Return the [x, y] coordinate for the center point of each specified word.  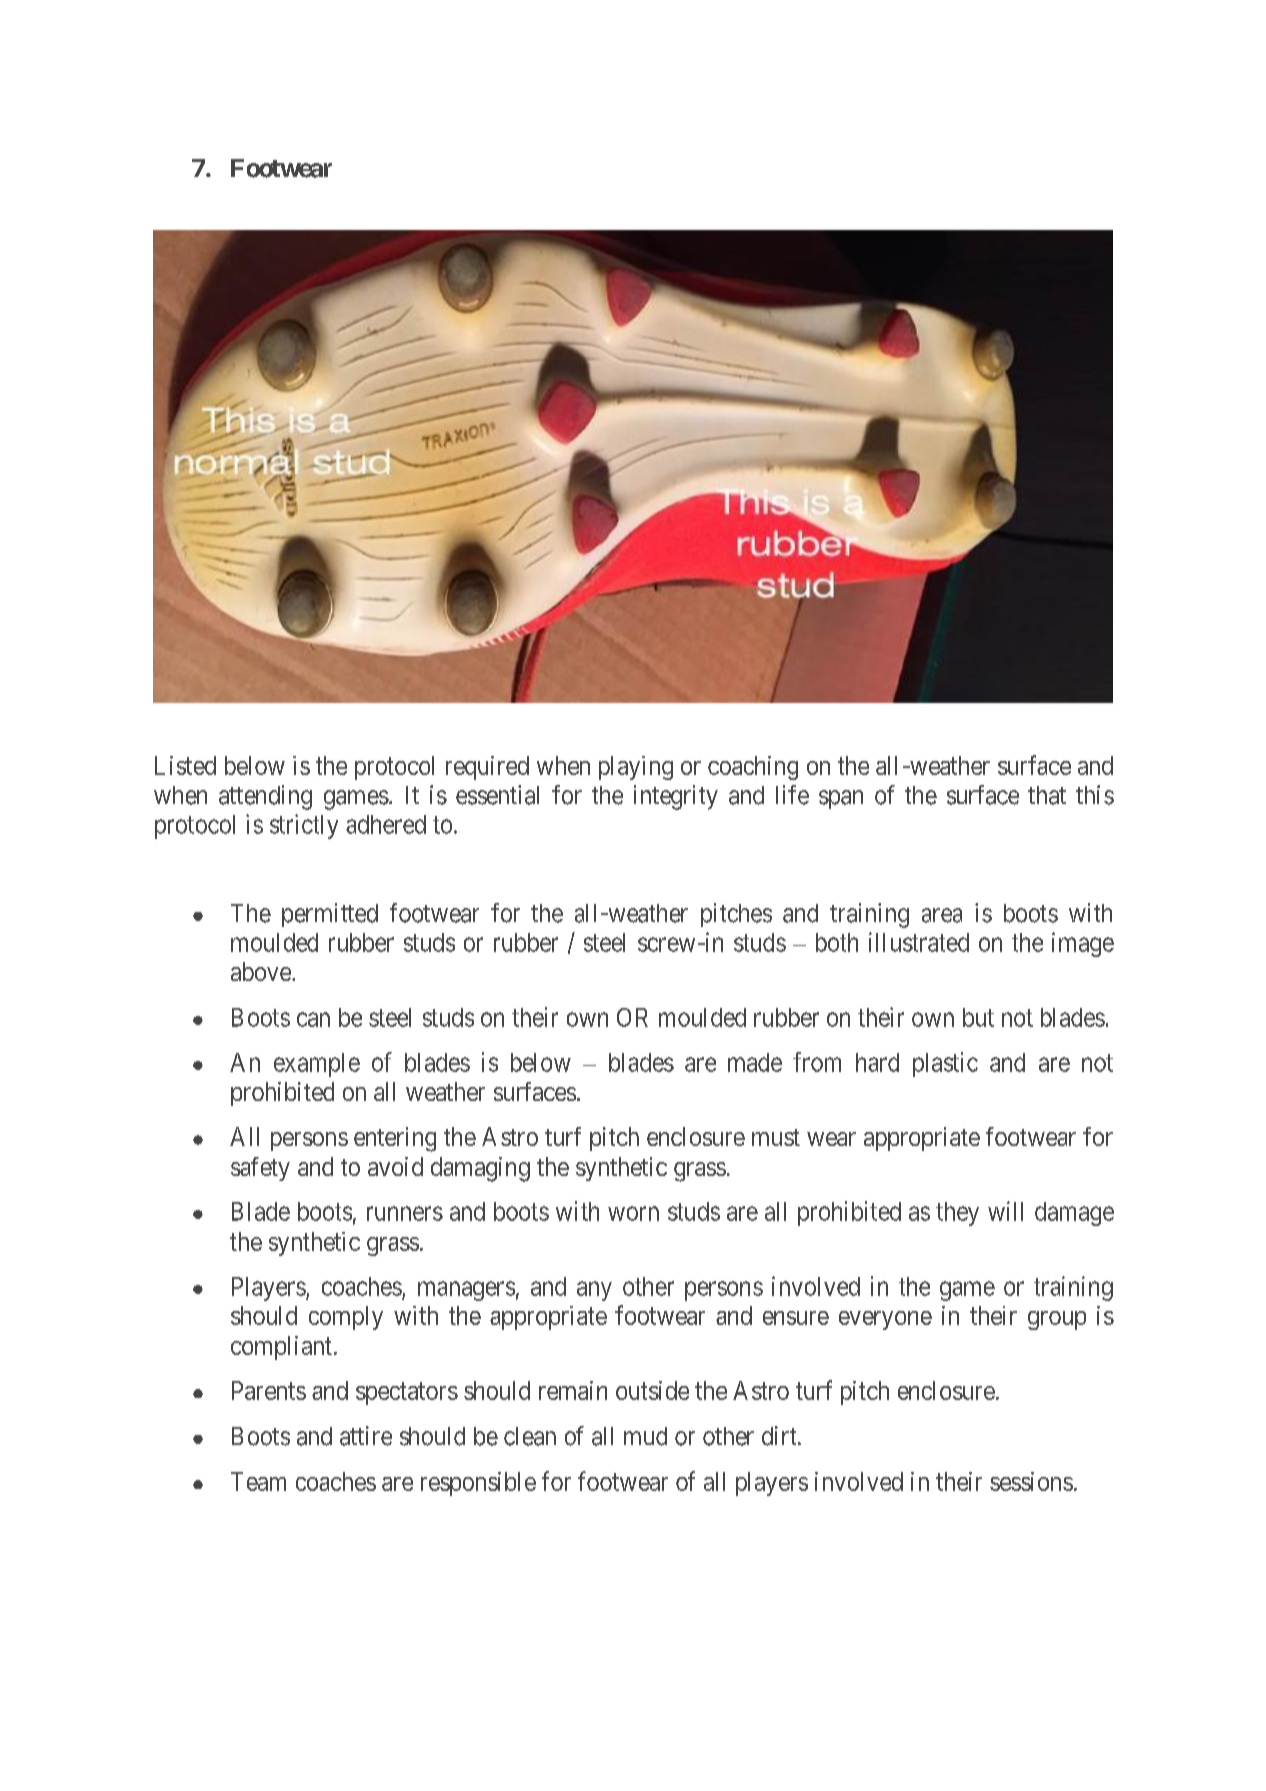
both [837, 942]
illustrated [919, 942]
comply [346, 1318]
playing [636, 768]
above [262, 971]
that [1047, 795]
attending [265, 797]
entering [395, 1139]
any [594, 1291]
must [776, 1137]
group [1057, 1320]
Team [258, 1481]
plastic [945, 1064]
